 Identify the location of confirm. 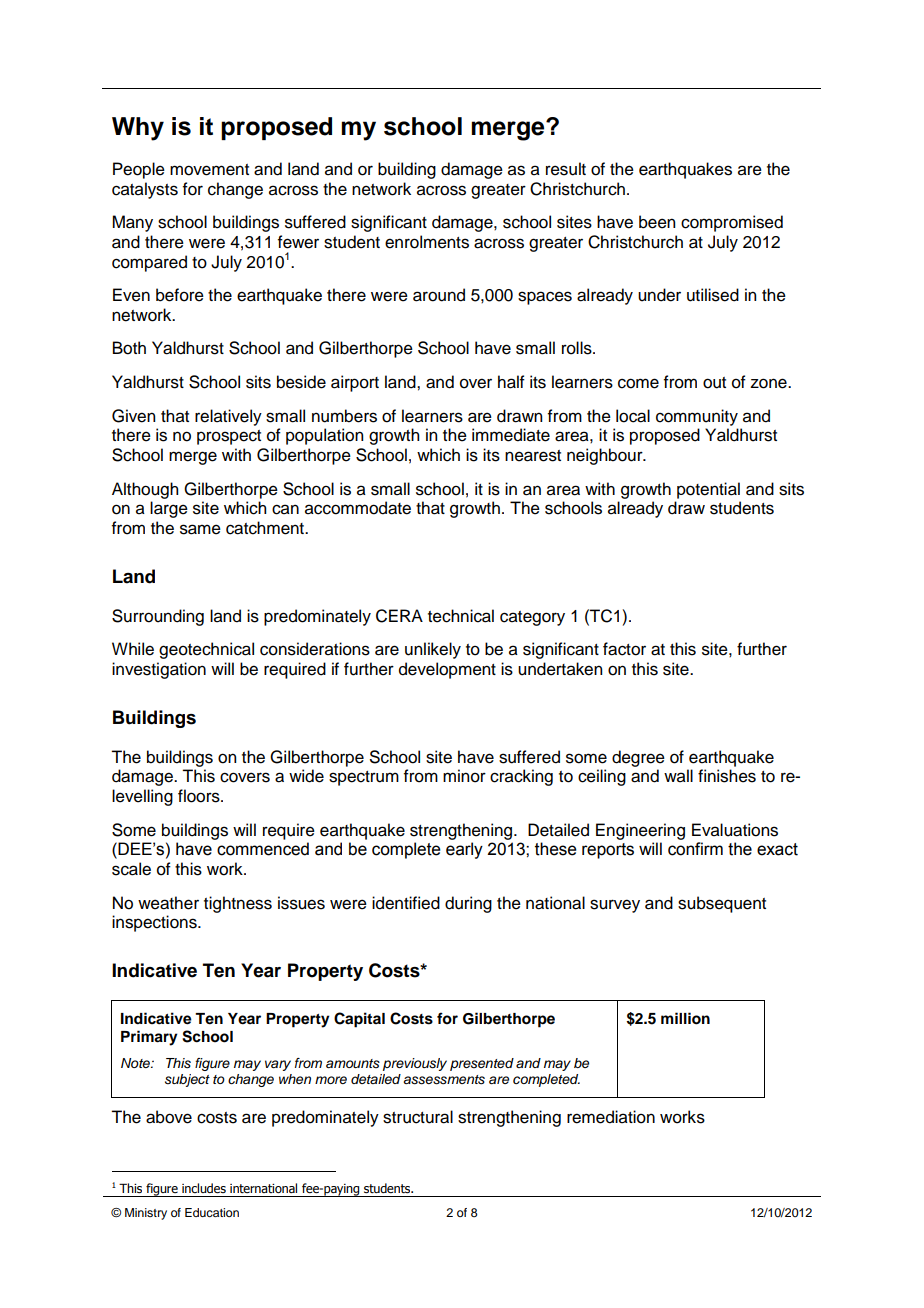
(695, 849).
